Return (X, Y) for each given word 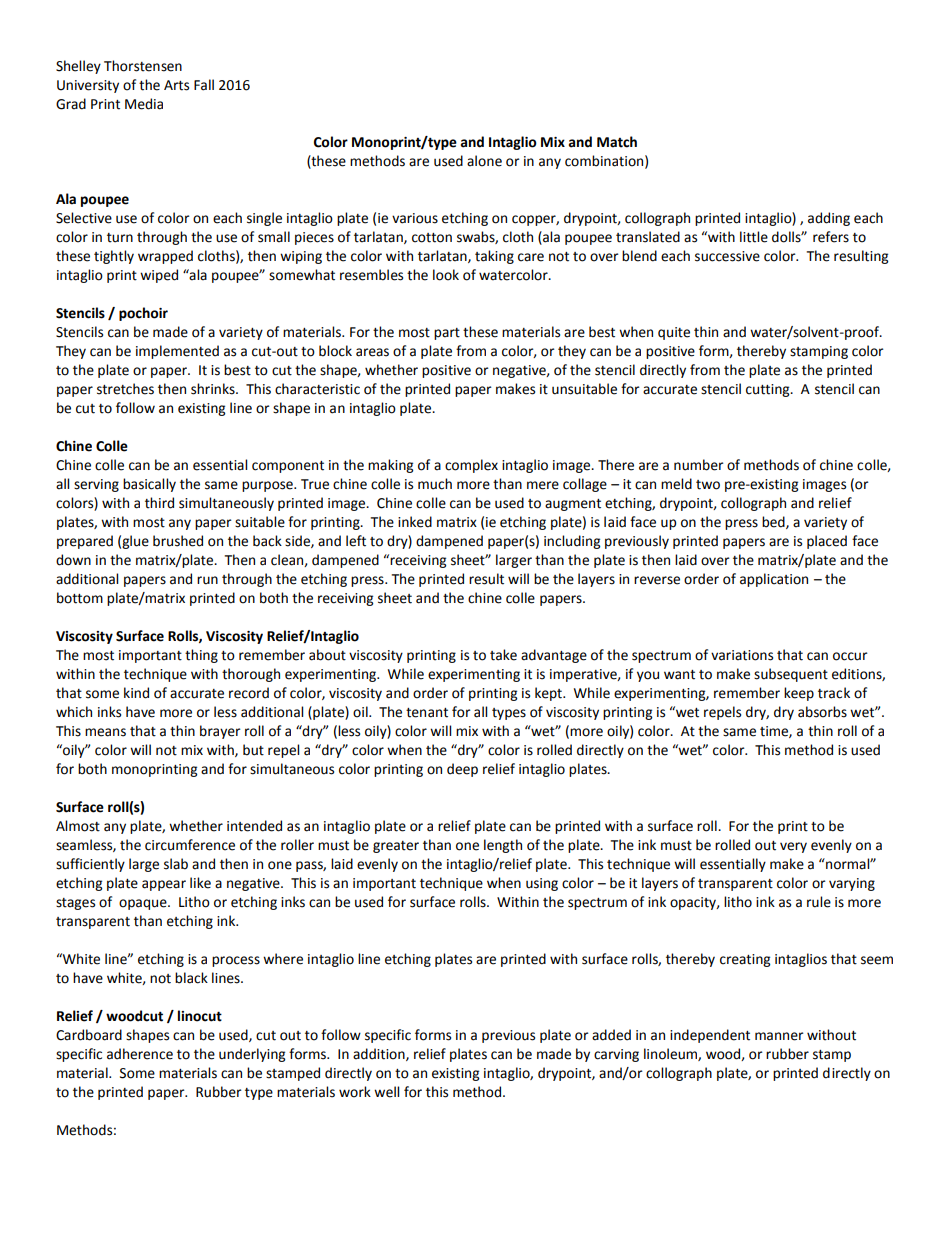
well (386, 1092)
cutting (769, 390)
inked (415, 522)
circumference (190, 845)
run (207, 580)
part (447, 334)
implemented (177, 352)
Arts (176, 85)
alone (484, 161)
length (503, 846)
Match (617, 142)
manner (779, 1036)
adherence (140, 1054)
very (793, 847)
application (774, 580)
